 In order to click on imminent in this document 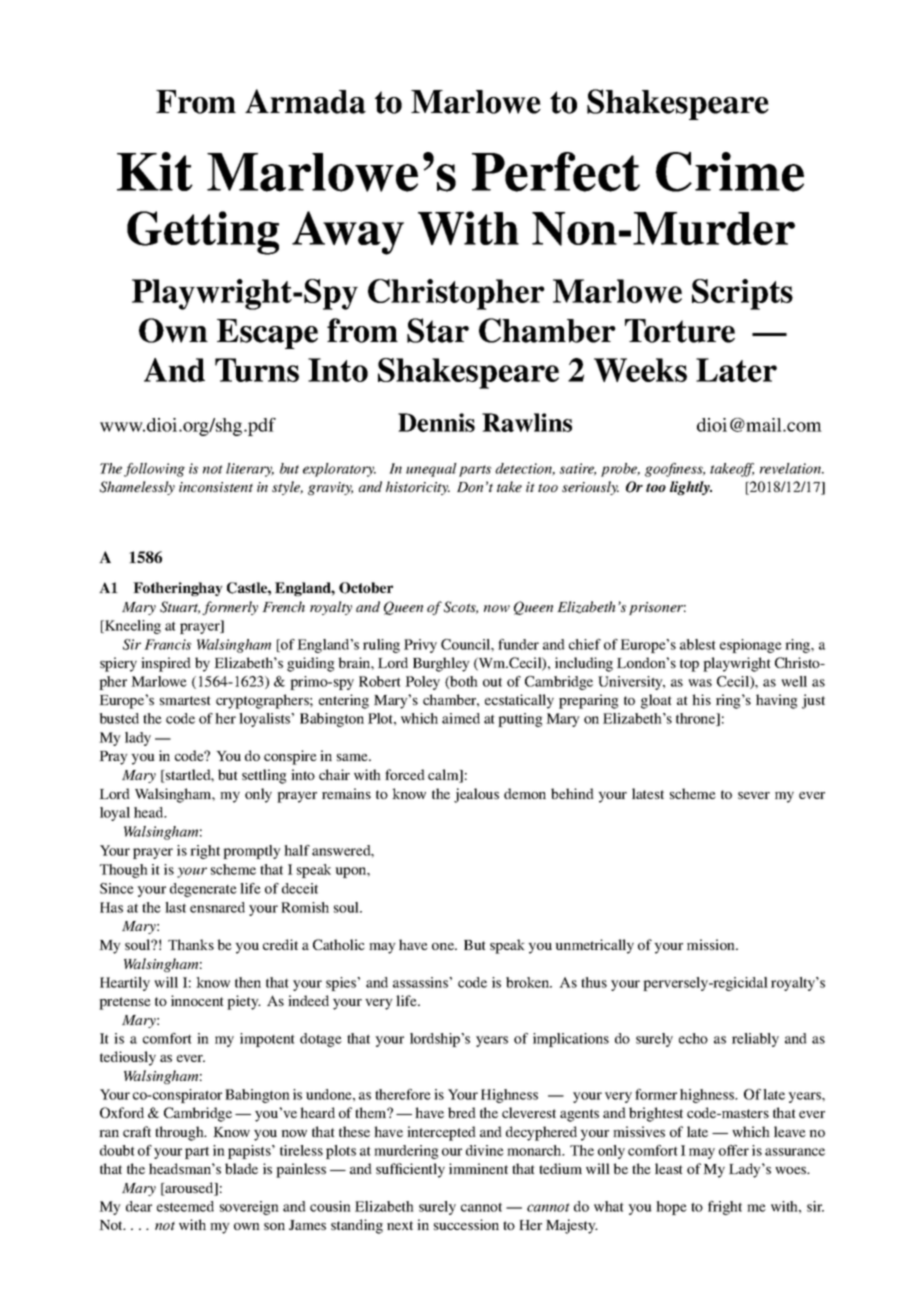, I will do `click(478, 1168)`.
